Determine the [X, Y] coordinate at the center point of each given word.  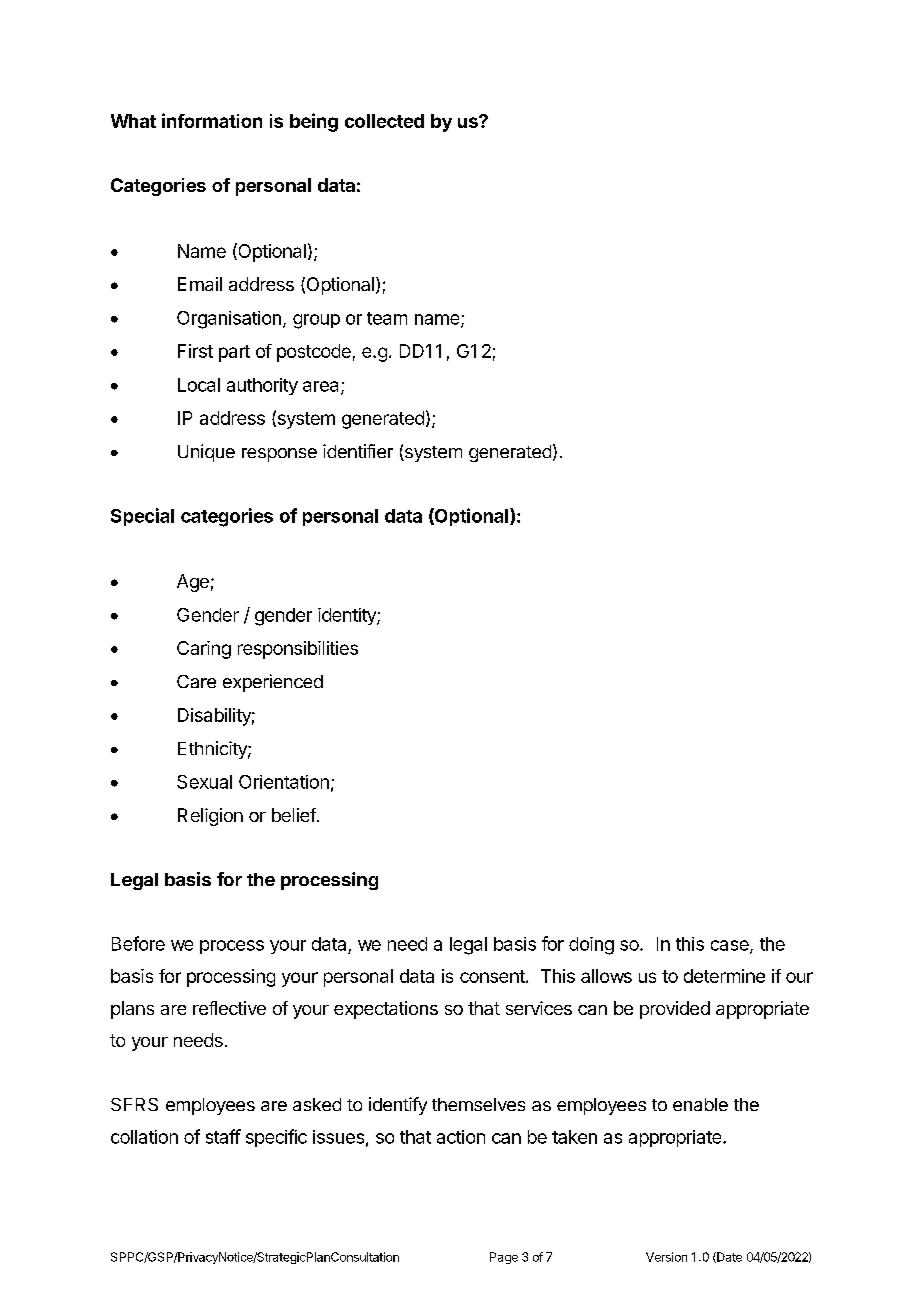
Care [196, 681]
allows [606, 976]
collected [384, 121]
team [387, 318]
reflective [229, 1008]
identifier [358, 451]
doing [591, 946]
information [212, 120]
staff [223, 1136]
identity [348, 616]
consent [493, 976]
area [322, 387]
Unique [206, 453]
